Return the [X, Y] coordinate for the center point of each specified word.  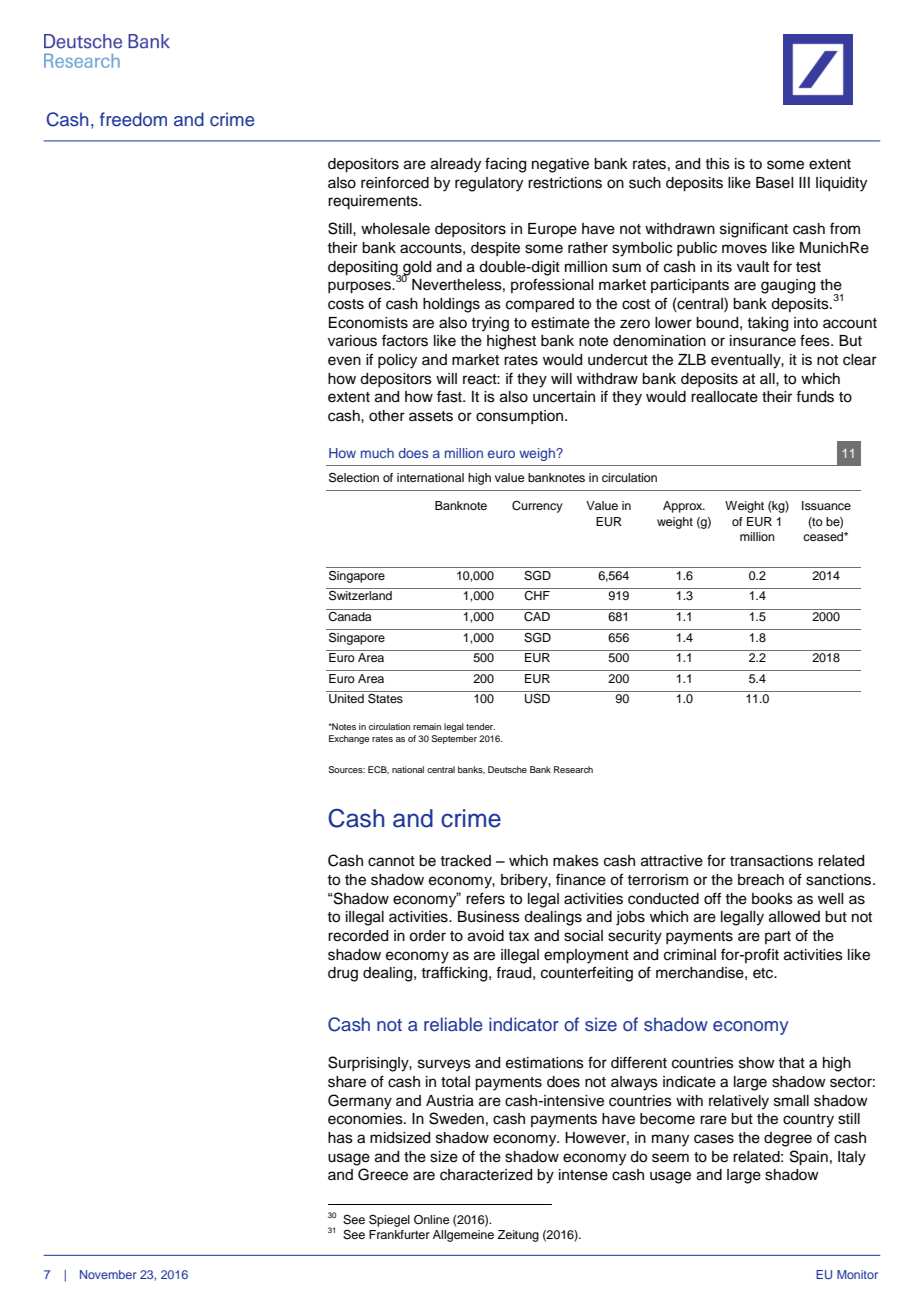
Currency [537, 507]
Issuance [826, 505]
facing [505, 165]
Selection [354, 478]
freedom [133, 119]
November [108, 1274]
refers [485, 898]
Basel [774, 183]
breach [761, 880]
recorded [358, 936]
